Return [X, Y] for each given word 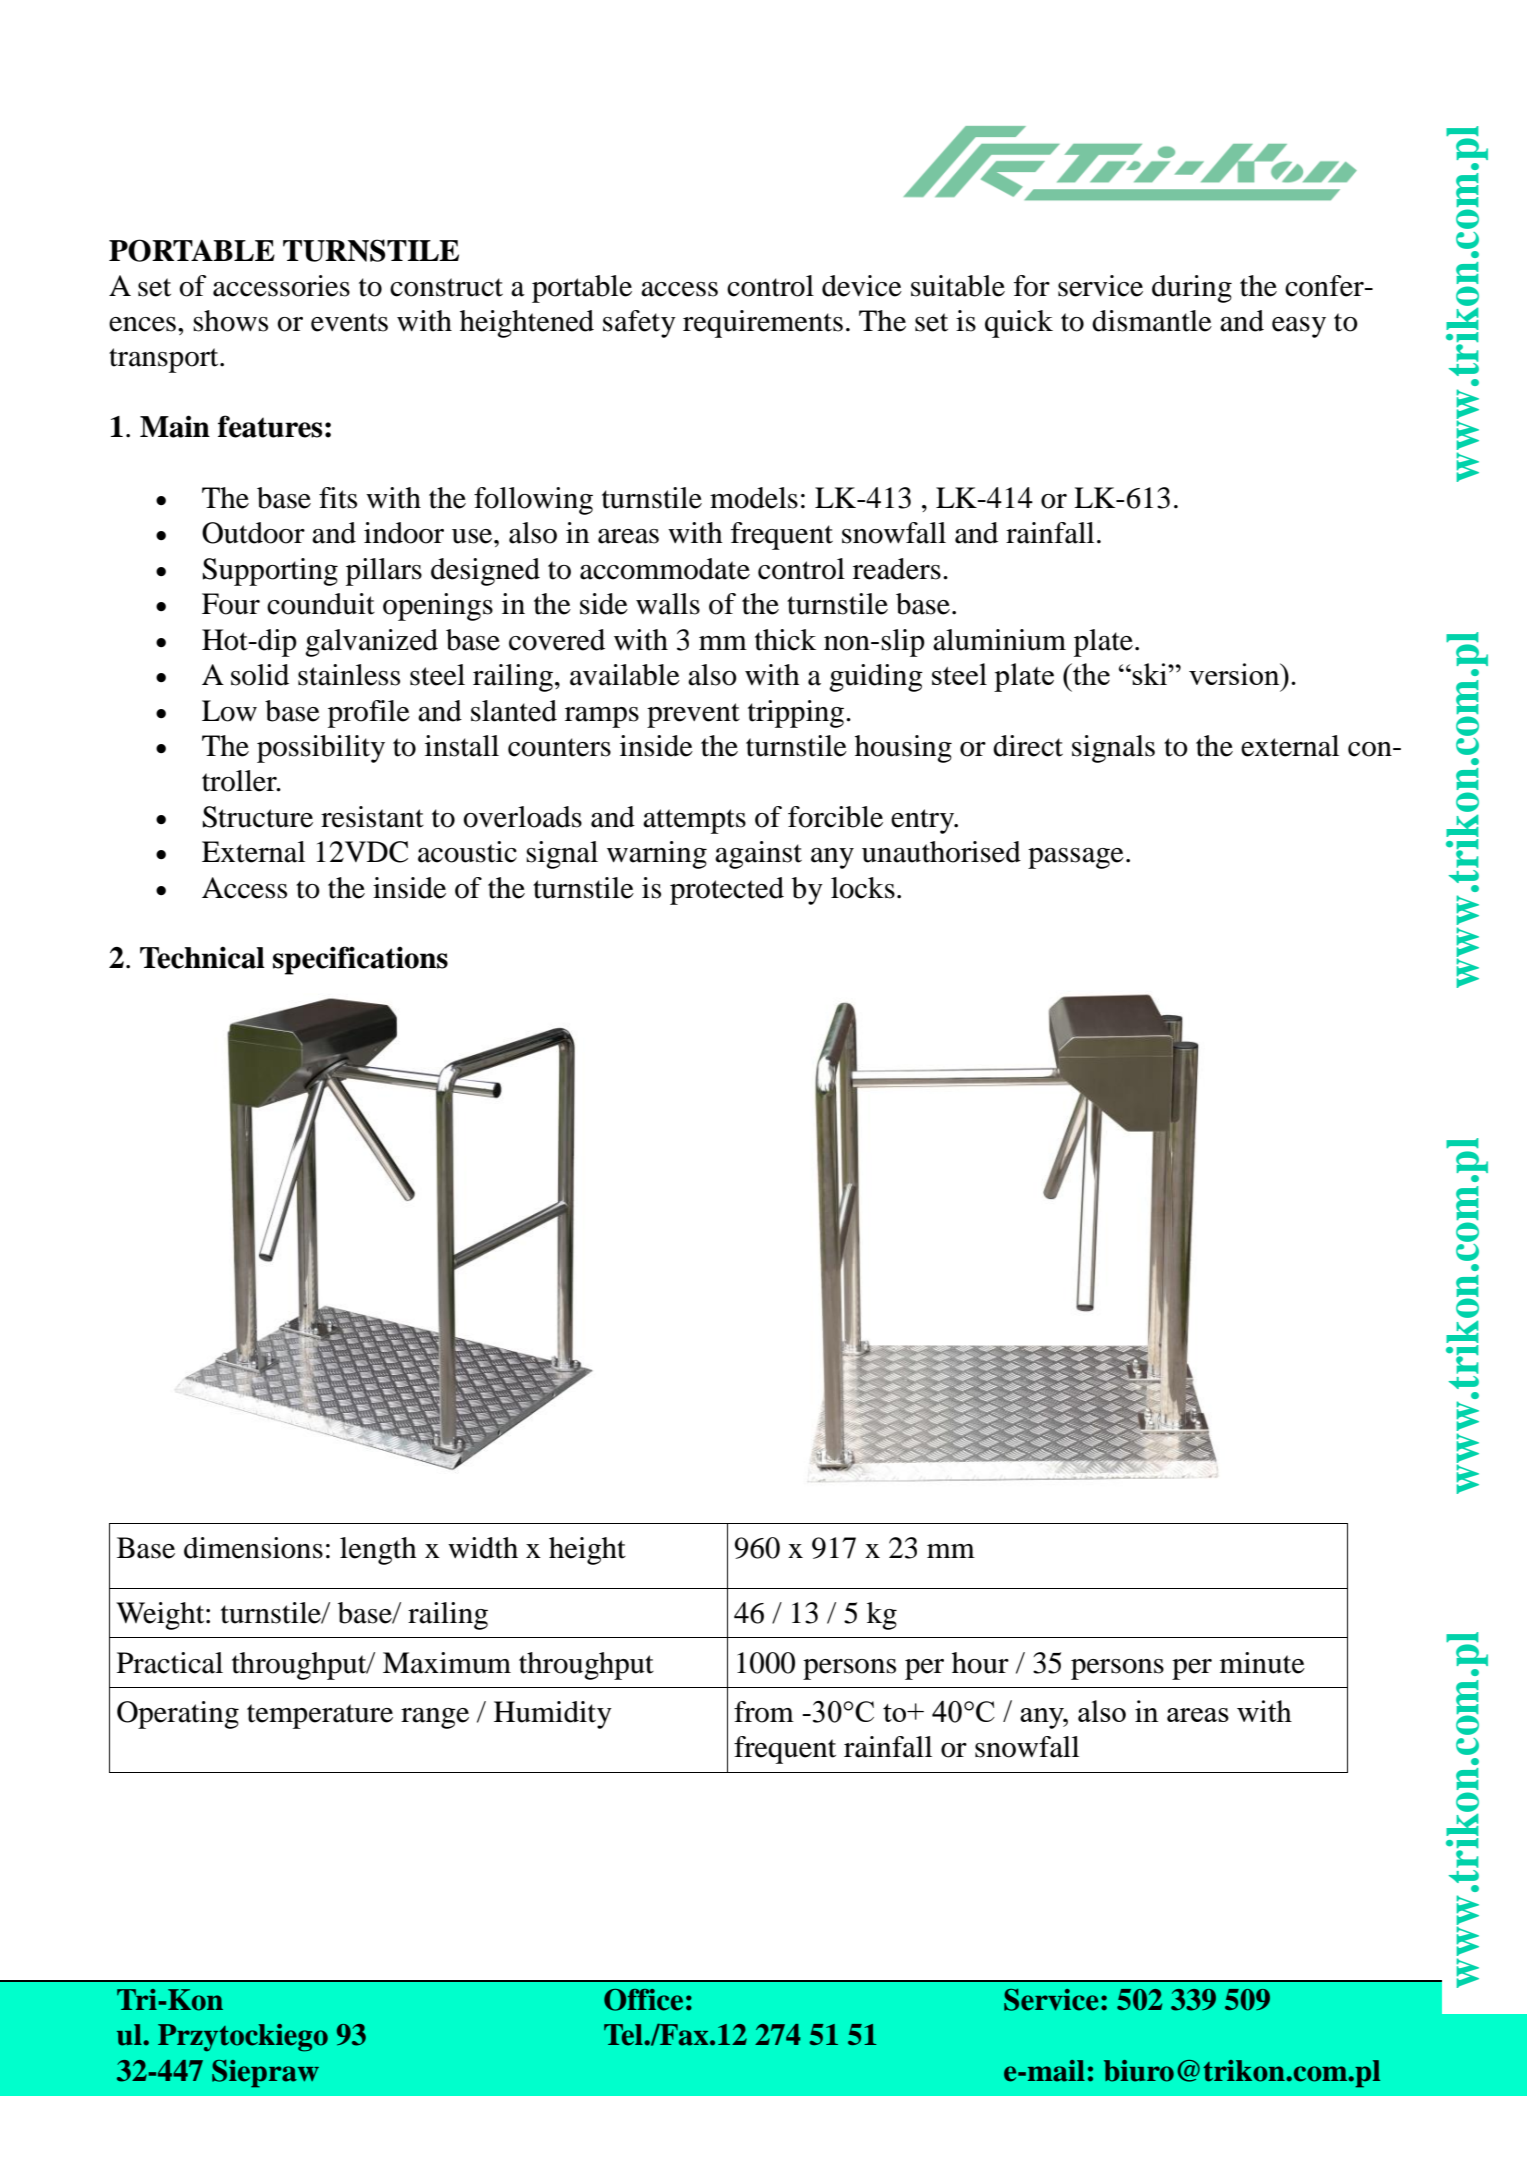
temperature [320, 1716]
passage [1076, 858]
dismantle [1152, 321]
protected [727, 891]
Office [643, 2000]
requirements [763, 324]
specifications [360, 960]
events [349, 322]
